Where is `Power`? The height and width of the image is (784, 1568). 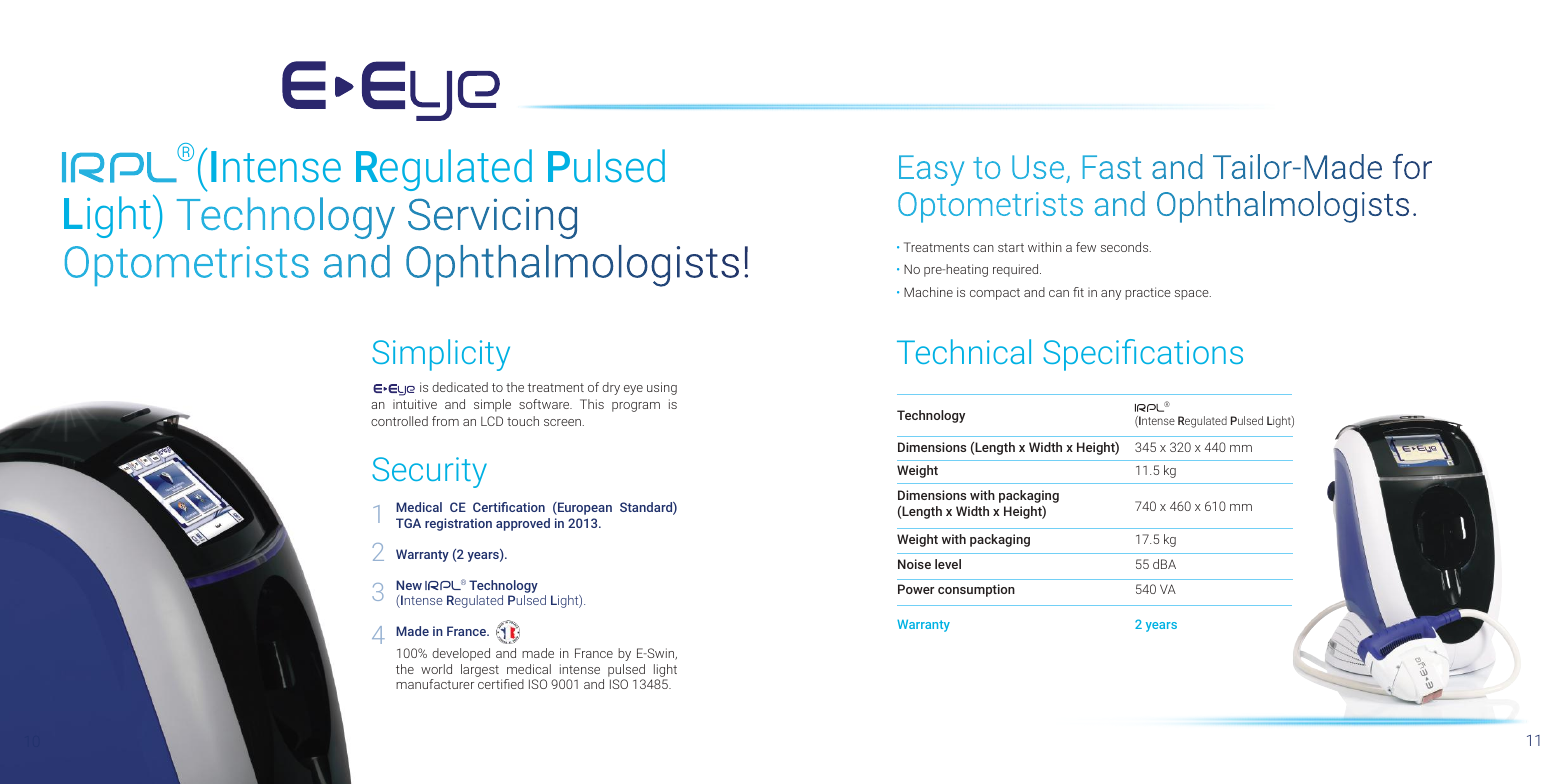 Power is located at coordinates (916, 589).
